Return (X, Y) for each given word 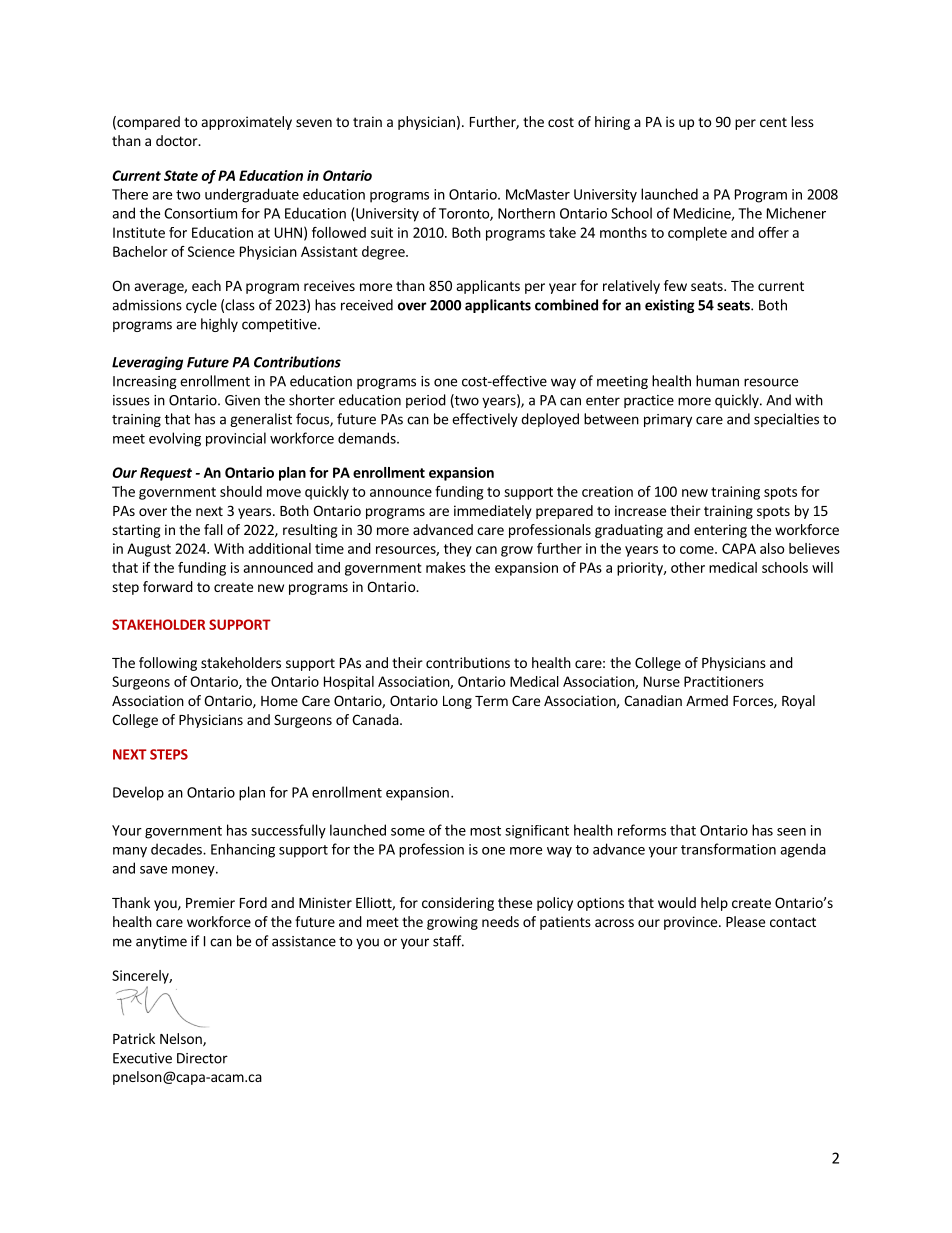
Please (745, 921)
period (426, 401)
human (717, 381)
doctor (178, 140)
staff (448, 941)
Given (242, 400)
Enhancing (243, 850)
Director (202, 1058)
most (485, 831)
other (688, 567)
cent (773, 122)
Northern (526, 213)
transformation (728, 849)
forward (168, 586)
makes (446, 567)
